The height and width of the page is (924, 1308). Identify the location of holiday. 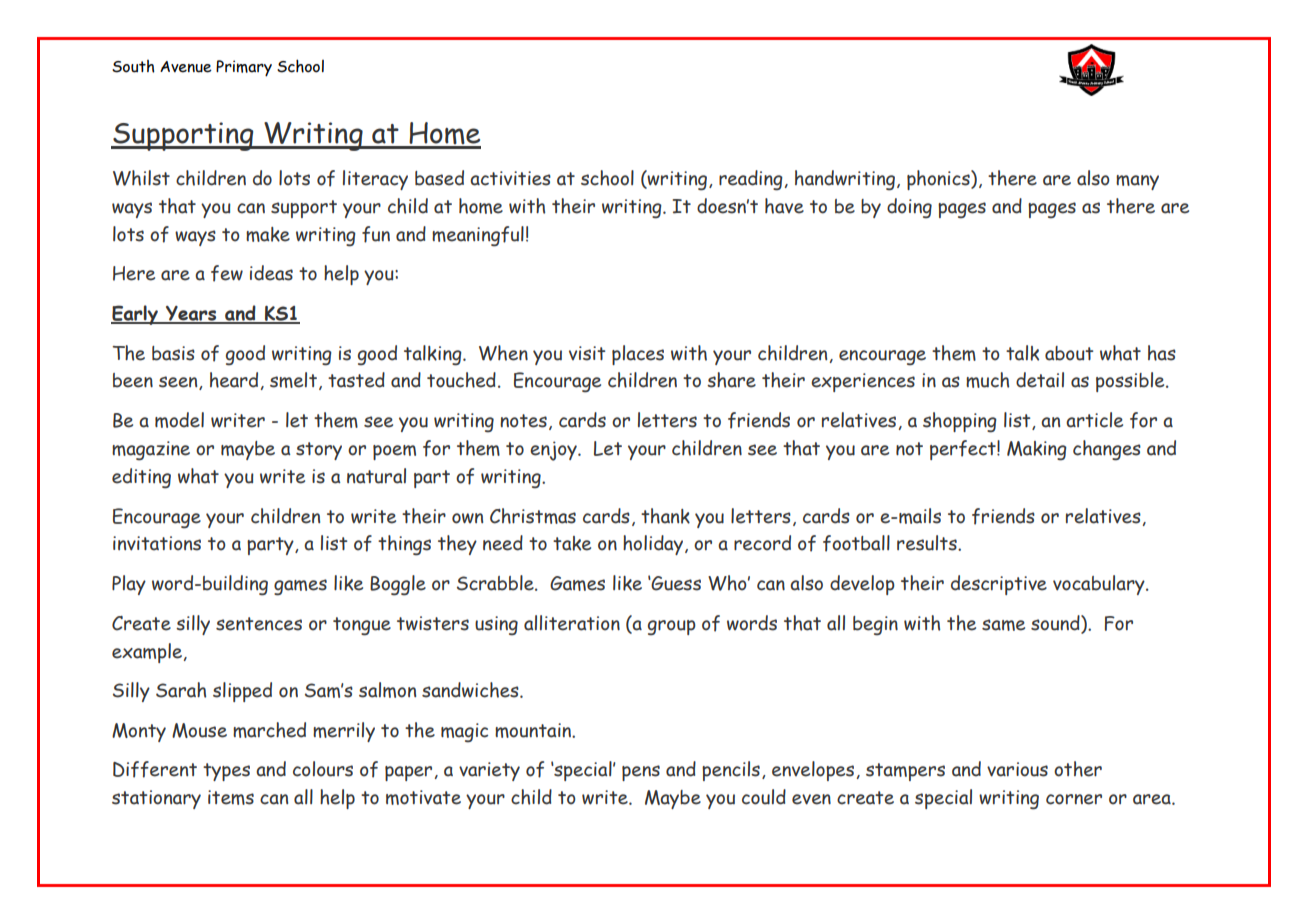
(654, 545).
